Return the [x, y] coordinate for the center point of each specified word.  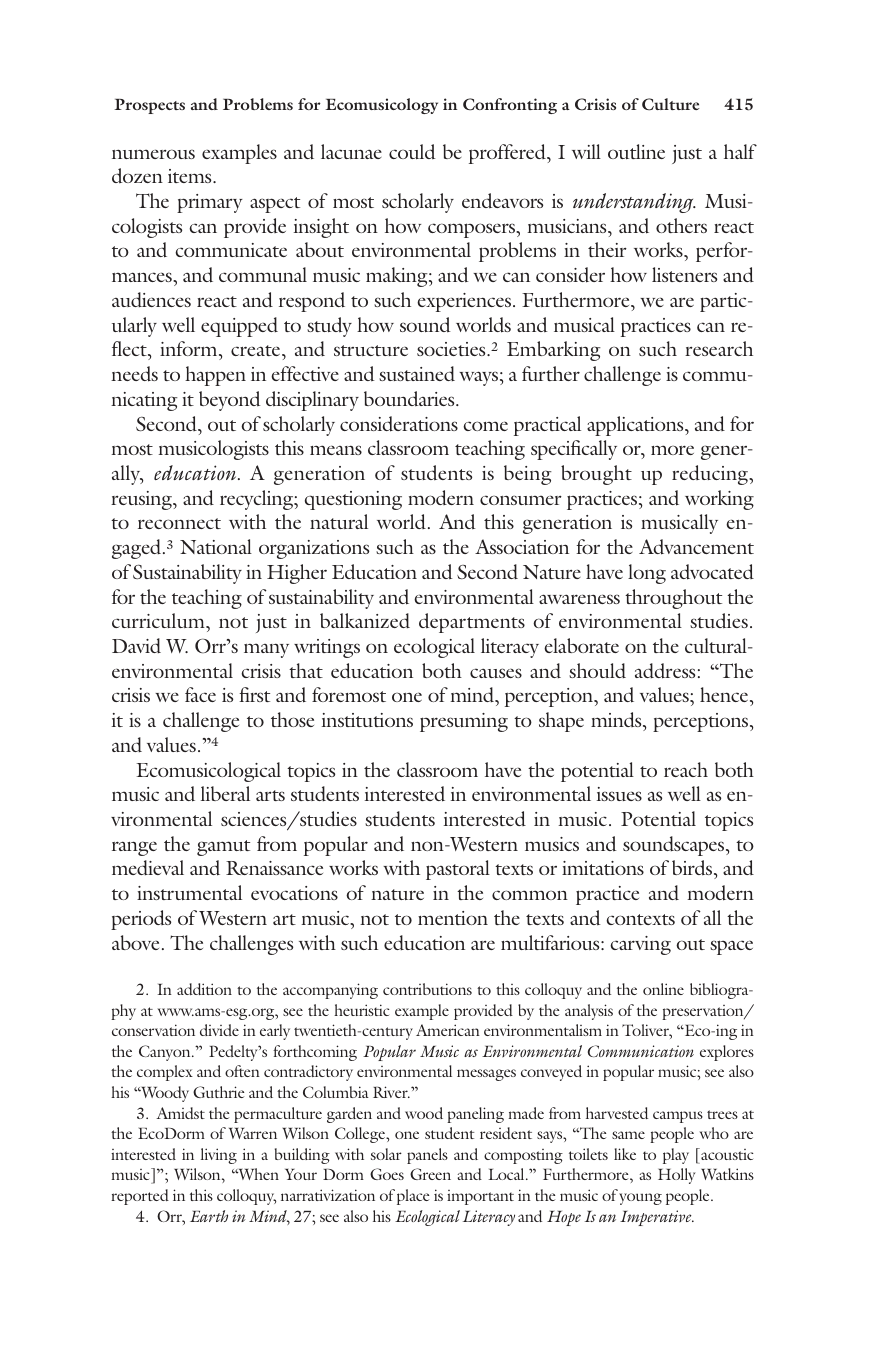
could [412, 152]
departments [472, 623]
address [665, 671]
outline [636, 151]
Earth [209, 1216]
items [191, 176]
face [200, 694]
